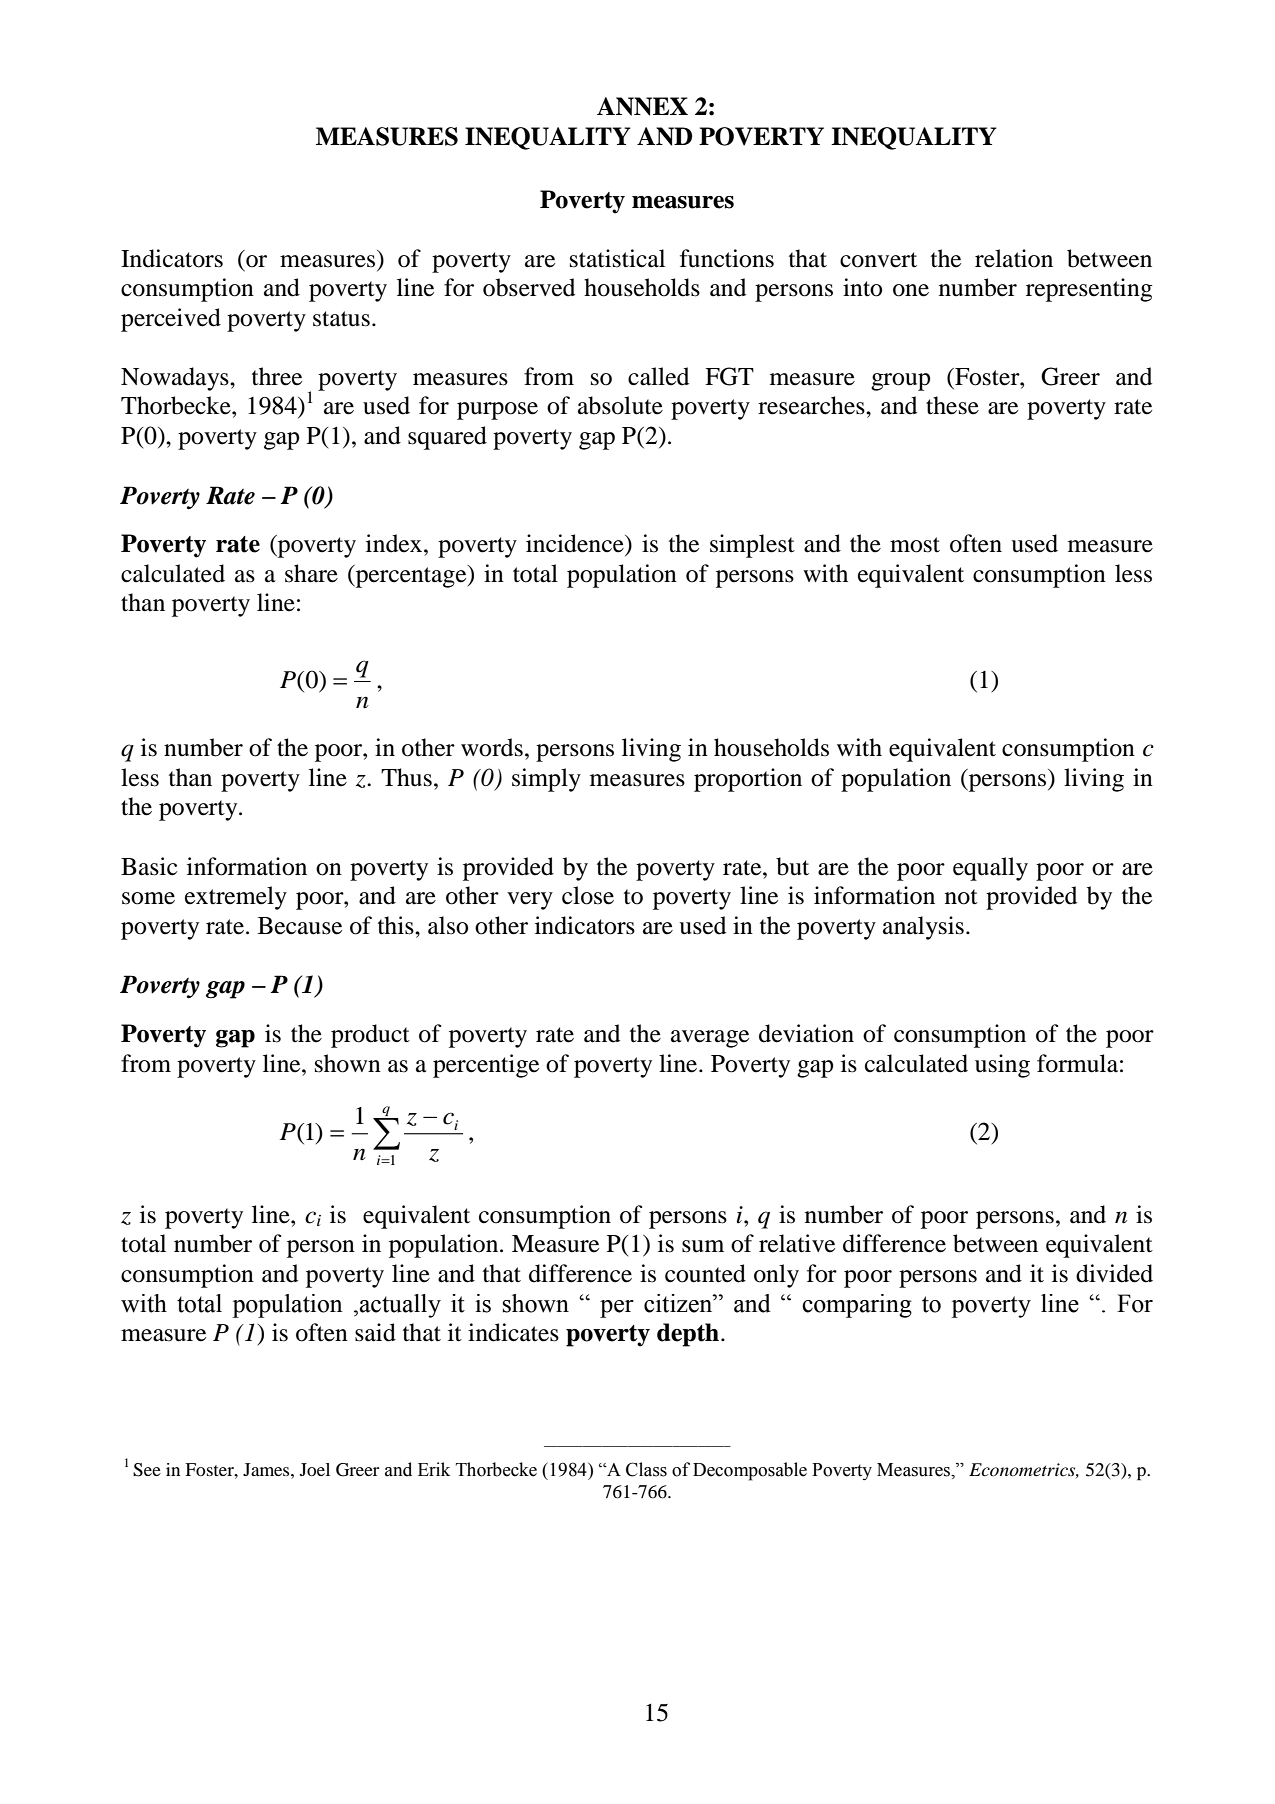  Describe the element at coordinates (642, 106) in the image. I see `ANNEX` at that location.
